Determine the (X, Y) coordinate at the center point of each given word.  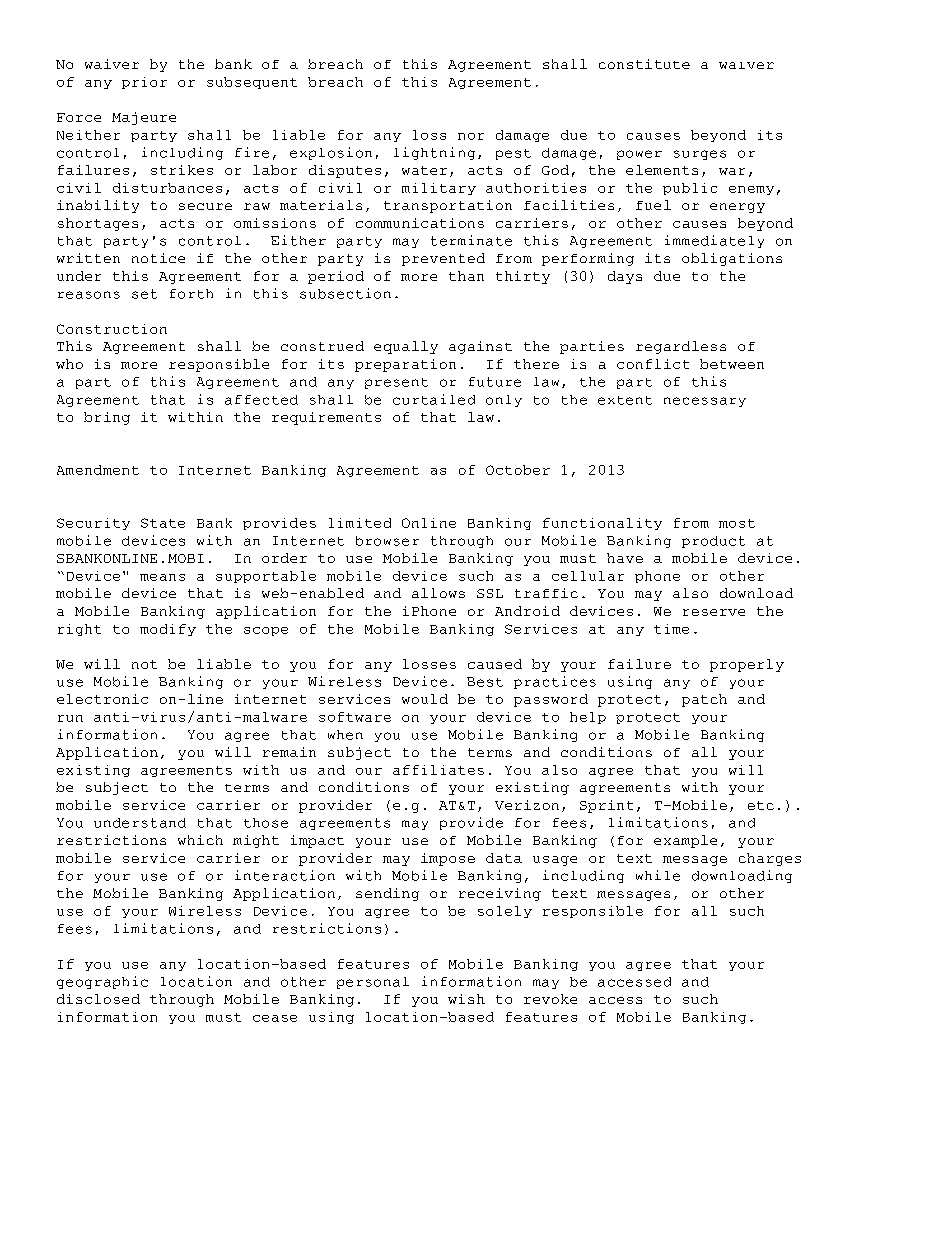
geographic (102, 982)
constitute (644, 64)
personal (373, 983)
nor (471, 136)
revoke (550, 999)
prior (144, 83)
